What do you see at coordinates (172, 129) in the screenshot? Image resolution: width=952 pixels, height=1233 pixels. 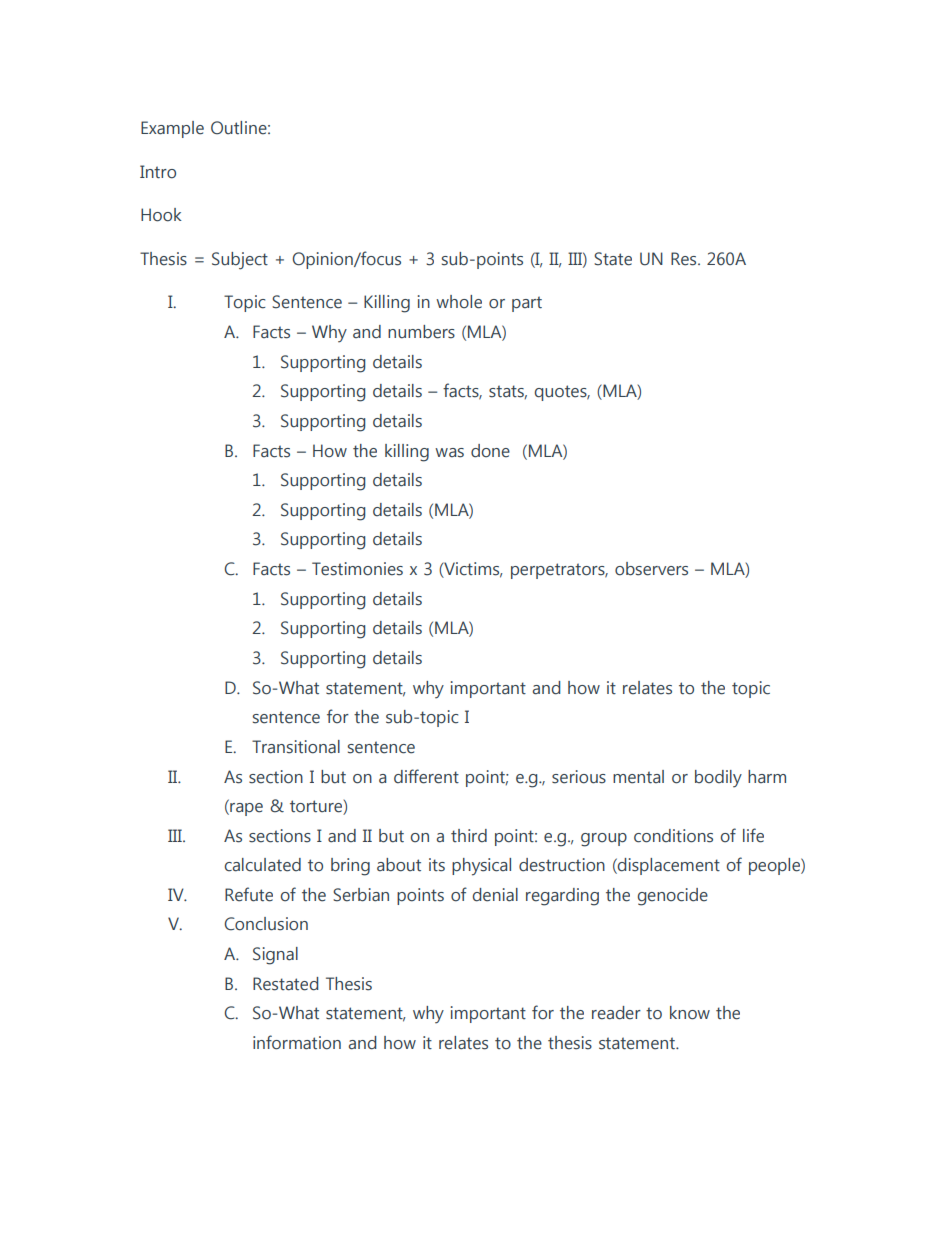 I see `Example` at bounding box center [172, 129].
